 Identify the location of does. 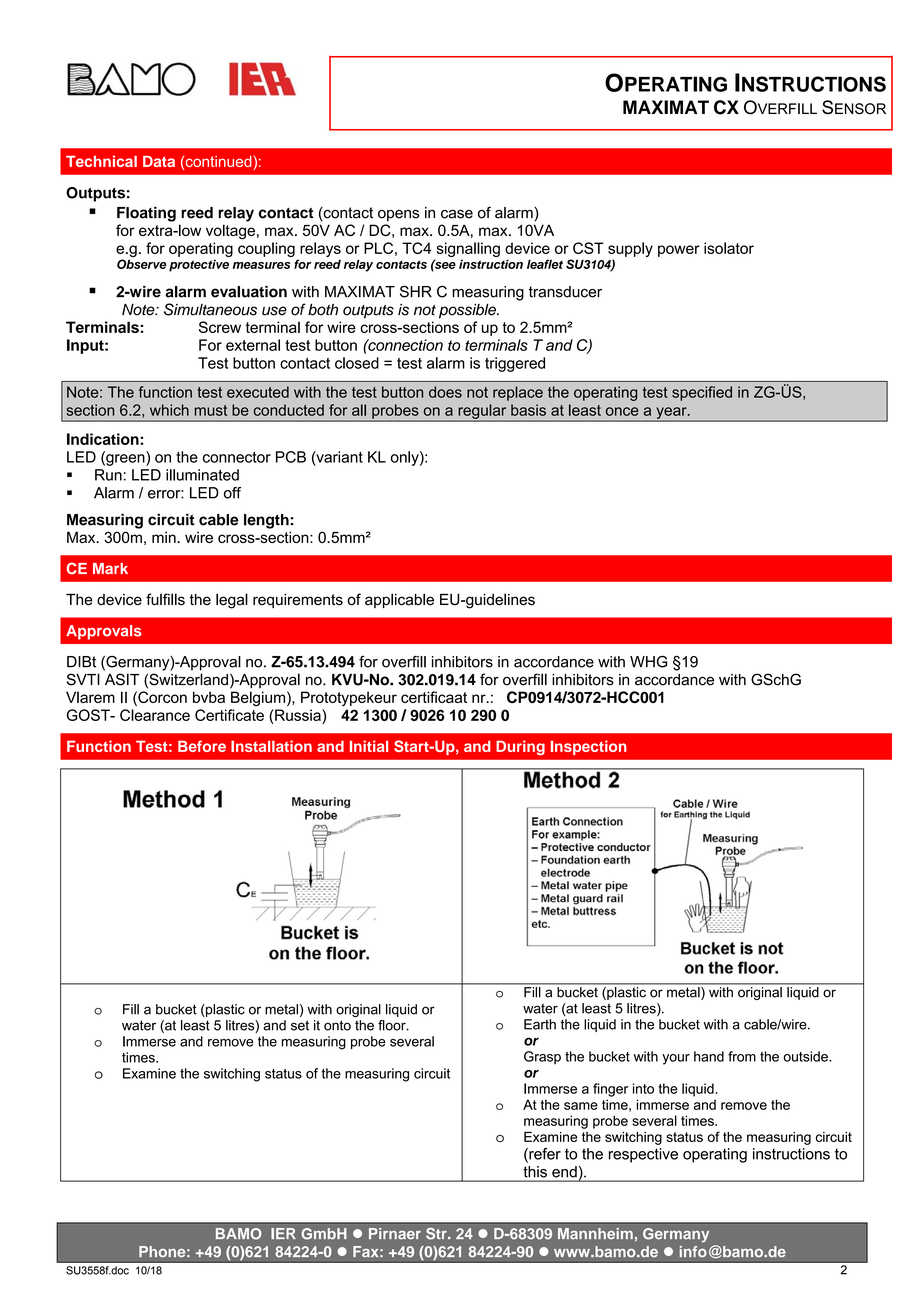
(445, 392).
